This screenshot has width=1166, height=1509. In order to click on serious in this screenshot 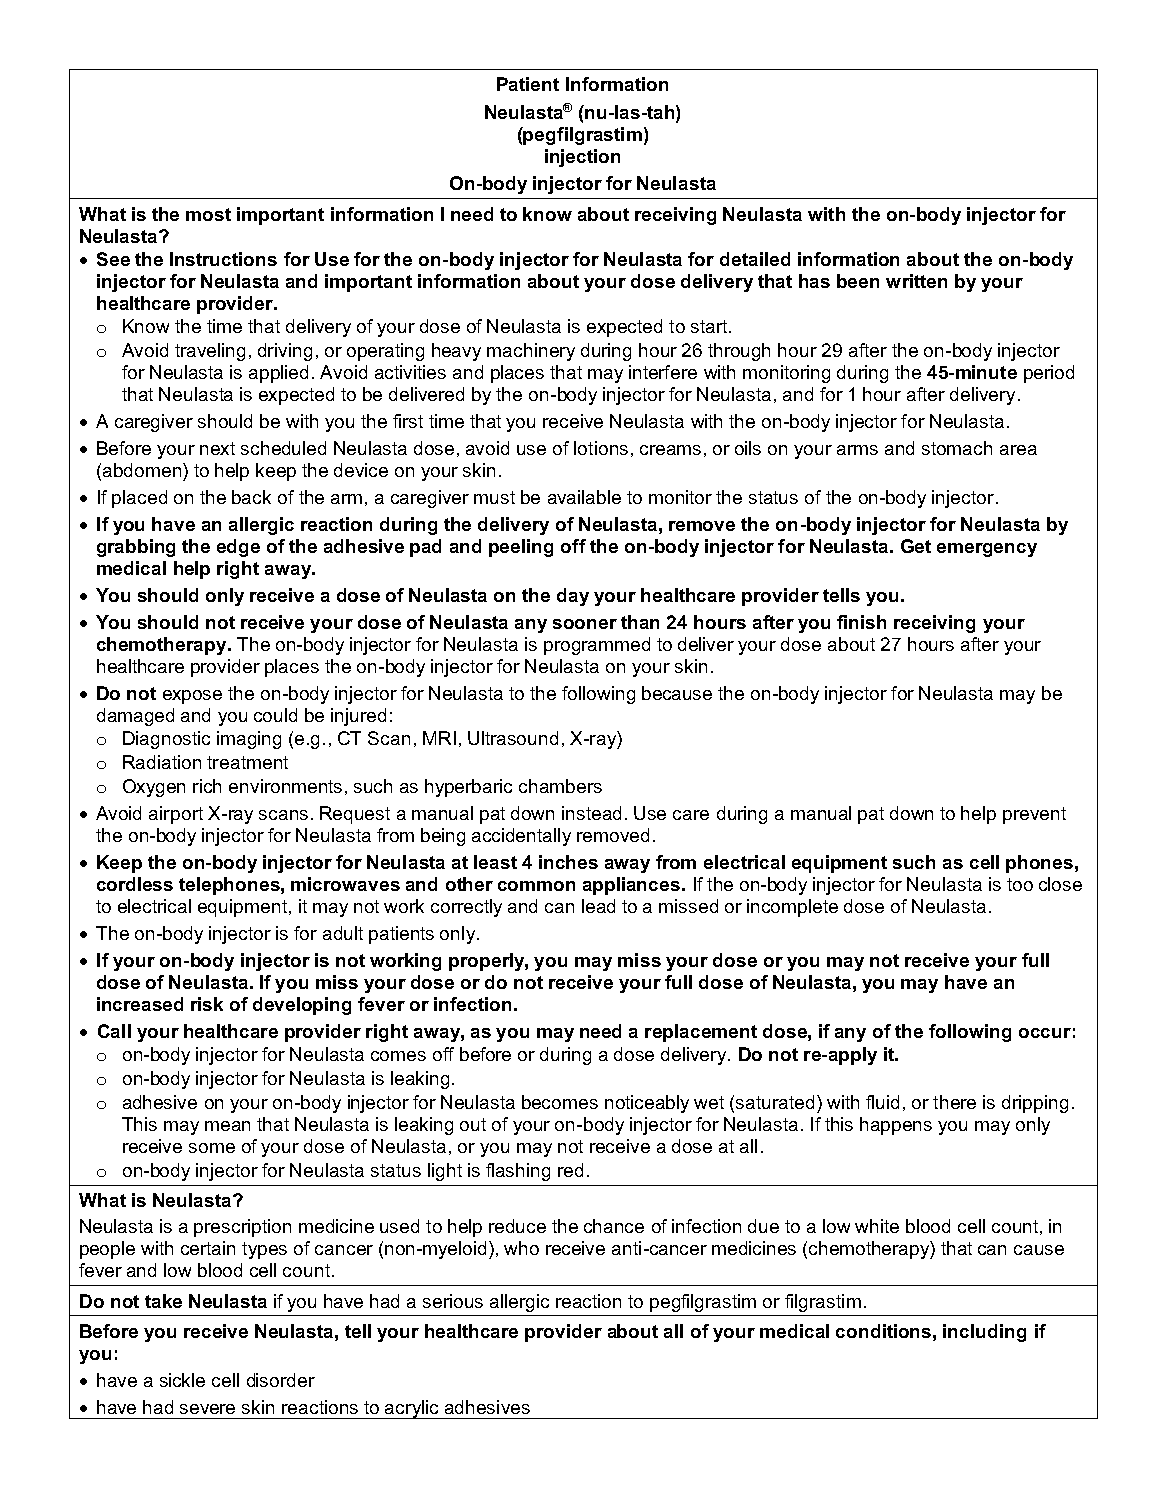, I will do `click(453, 1301)`.
